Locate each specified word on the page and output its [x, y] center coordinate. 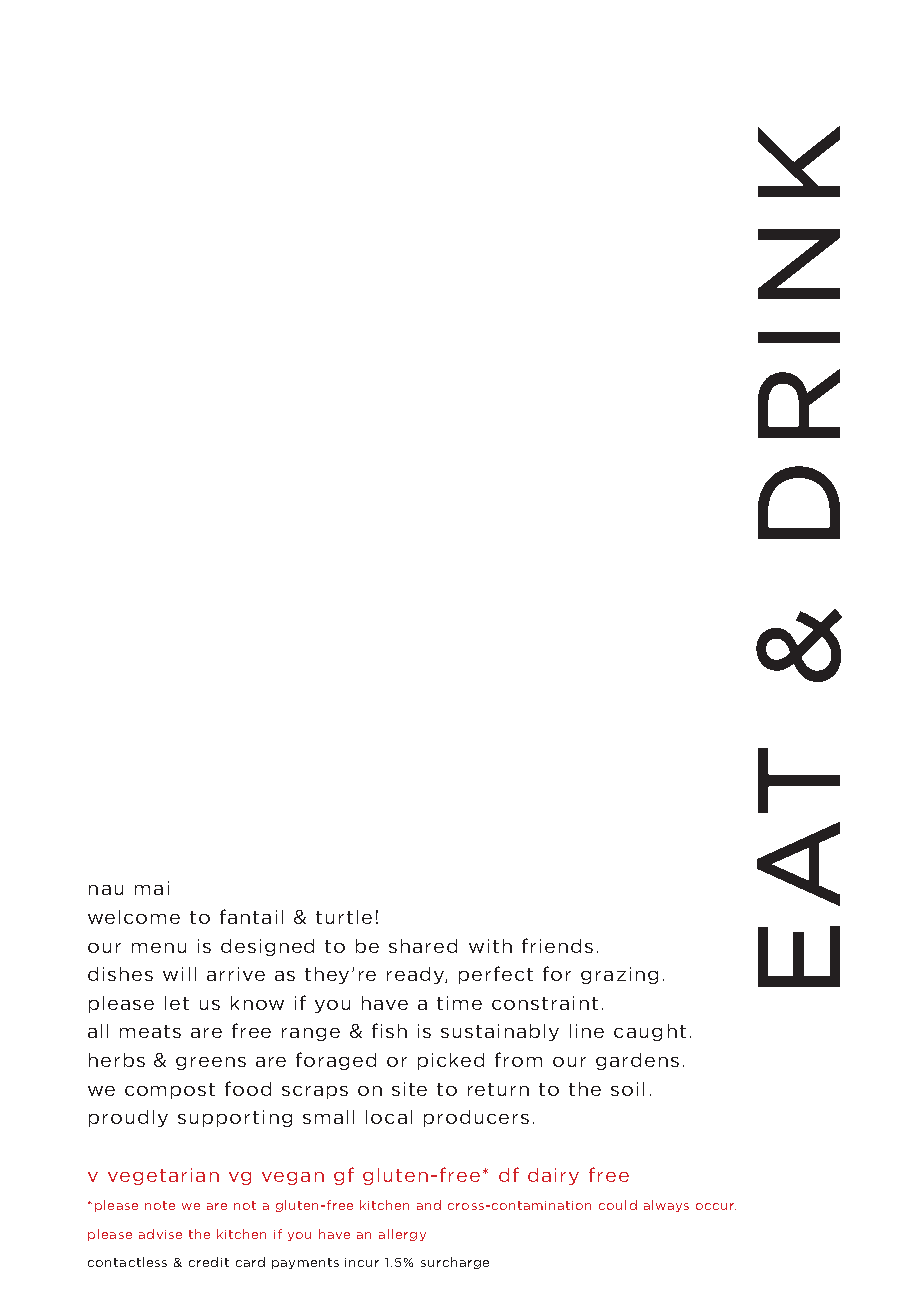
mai [152, 888]
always [666, 1206]
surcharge [455, 1263]
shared [423, 946]
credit [209, 1262]
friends [557, 945]
